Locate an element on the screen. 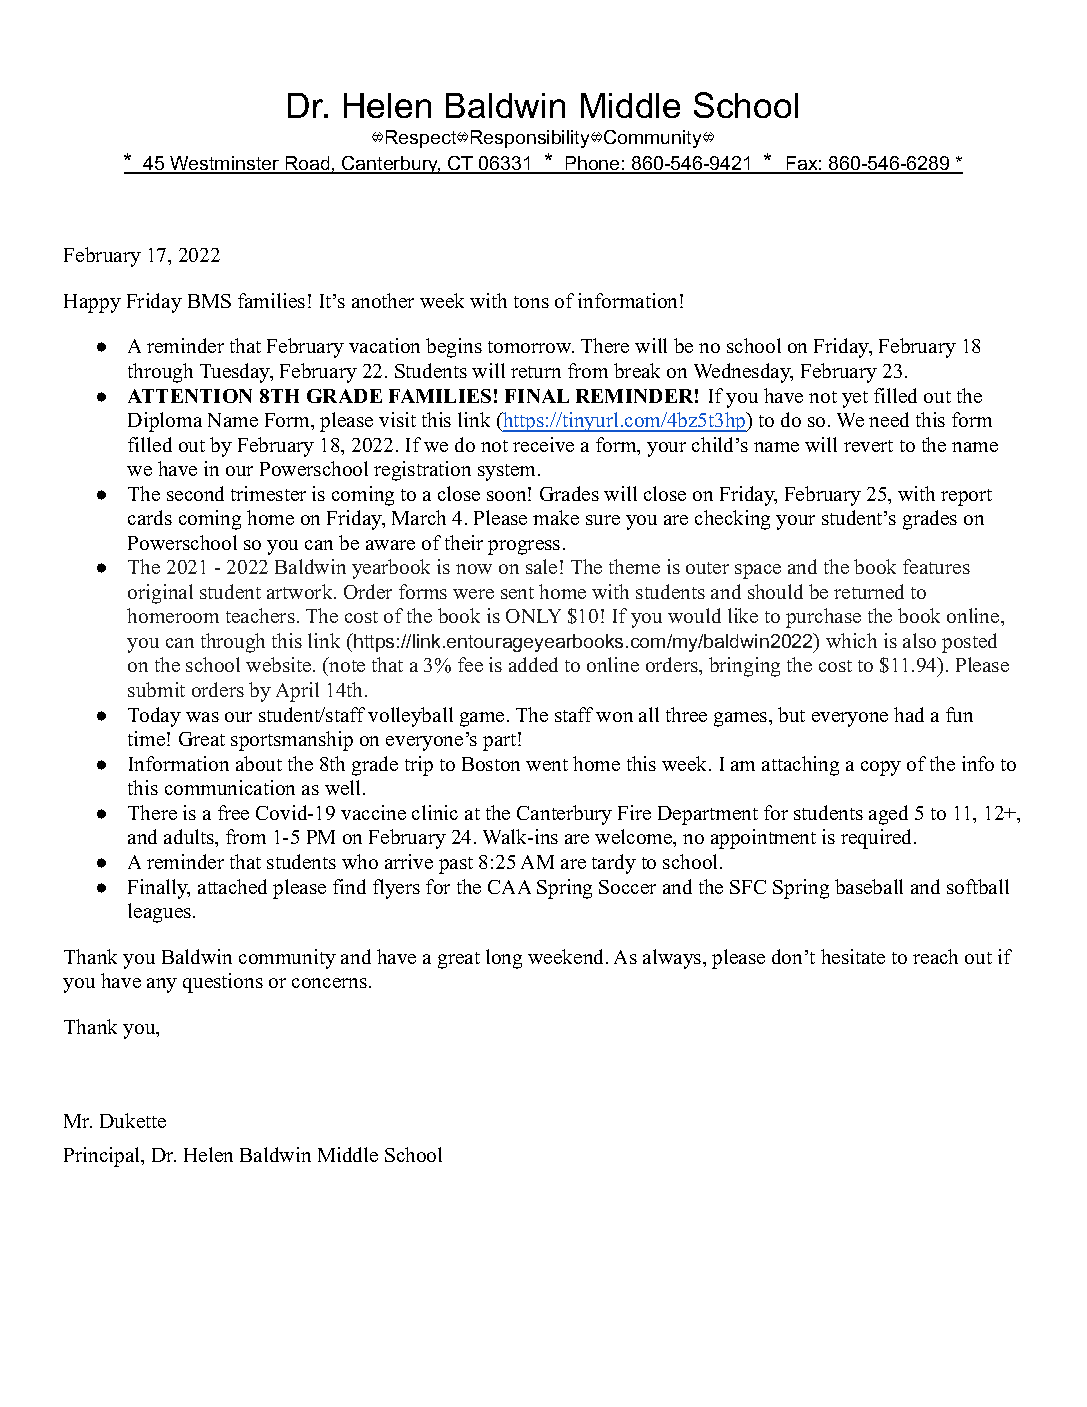 The width and height of the screenshot is (1087, 1407). Westminster is located at coordinates (225, 164).
